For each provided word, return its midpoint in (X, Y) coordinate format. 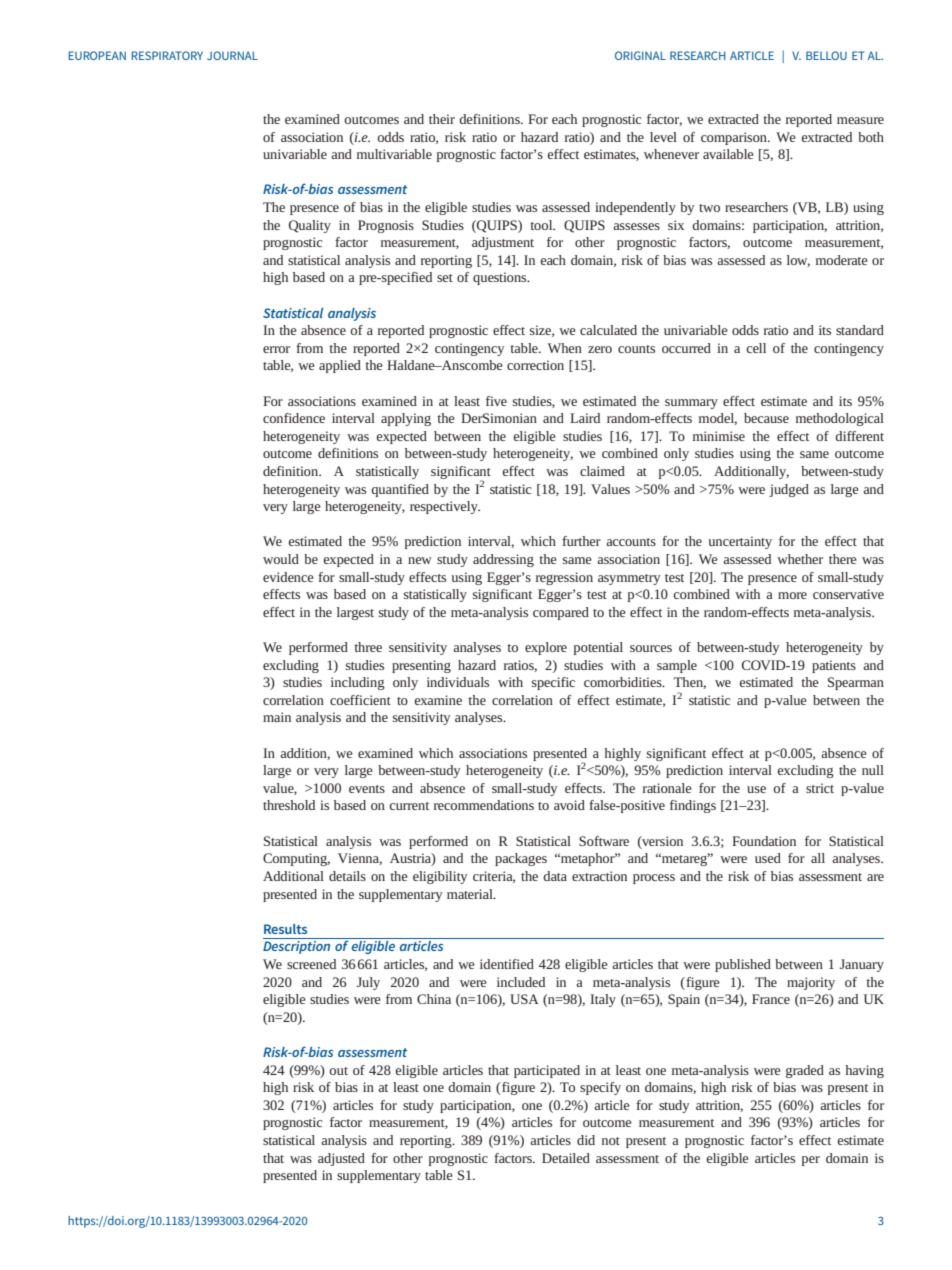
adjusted (341, 1159)
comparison (735, 138)
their (442, 119)
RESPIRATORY (167, 55)
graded (805, 1071)
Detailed (566, 1158)
